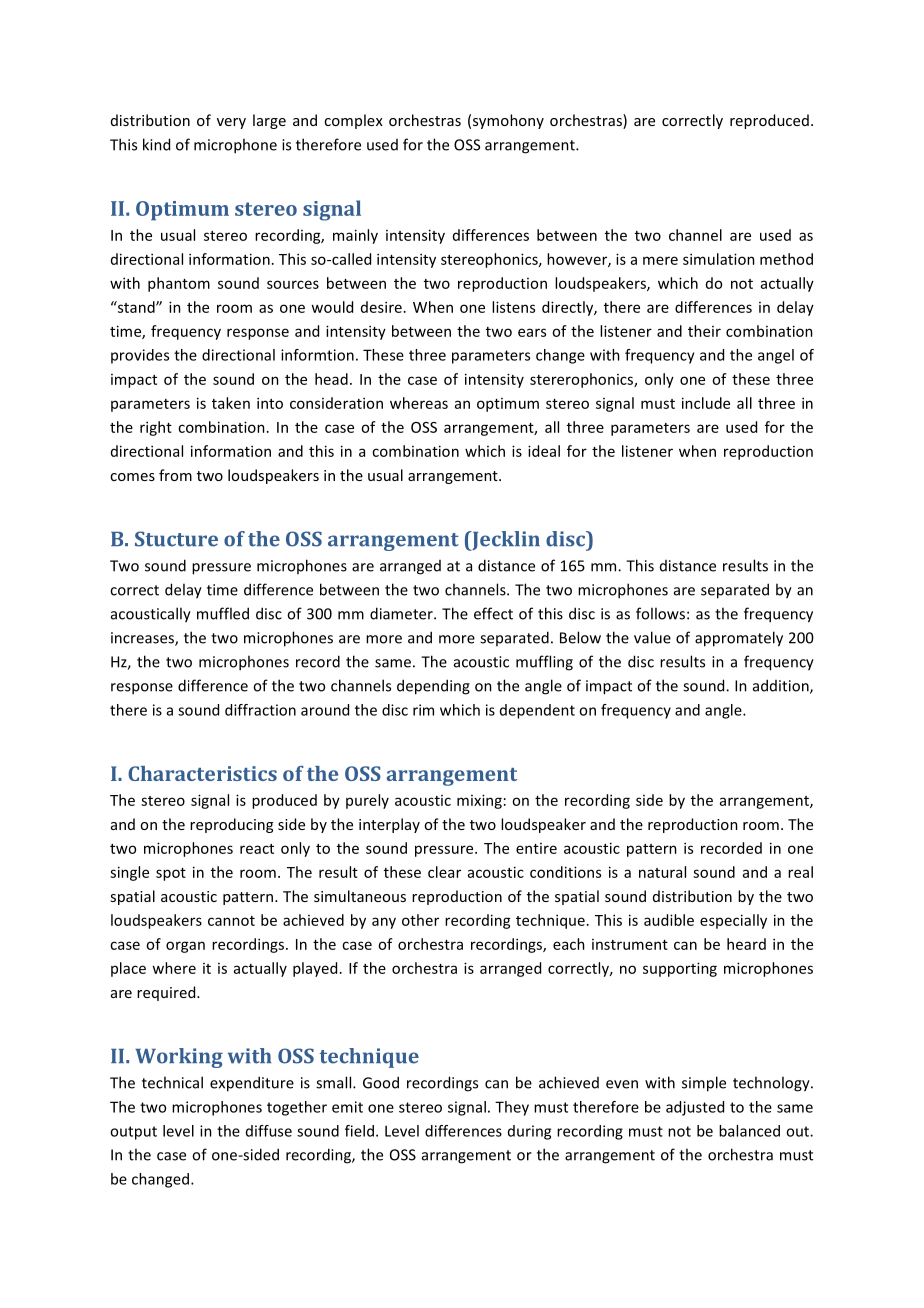  Describe the element at coordinates (493, 613) in the page. I see `effect` at that location.
